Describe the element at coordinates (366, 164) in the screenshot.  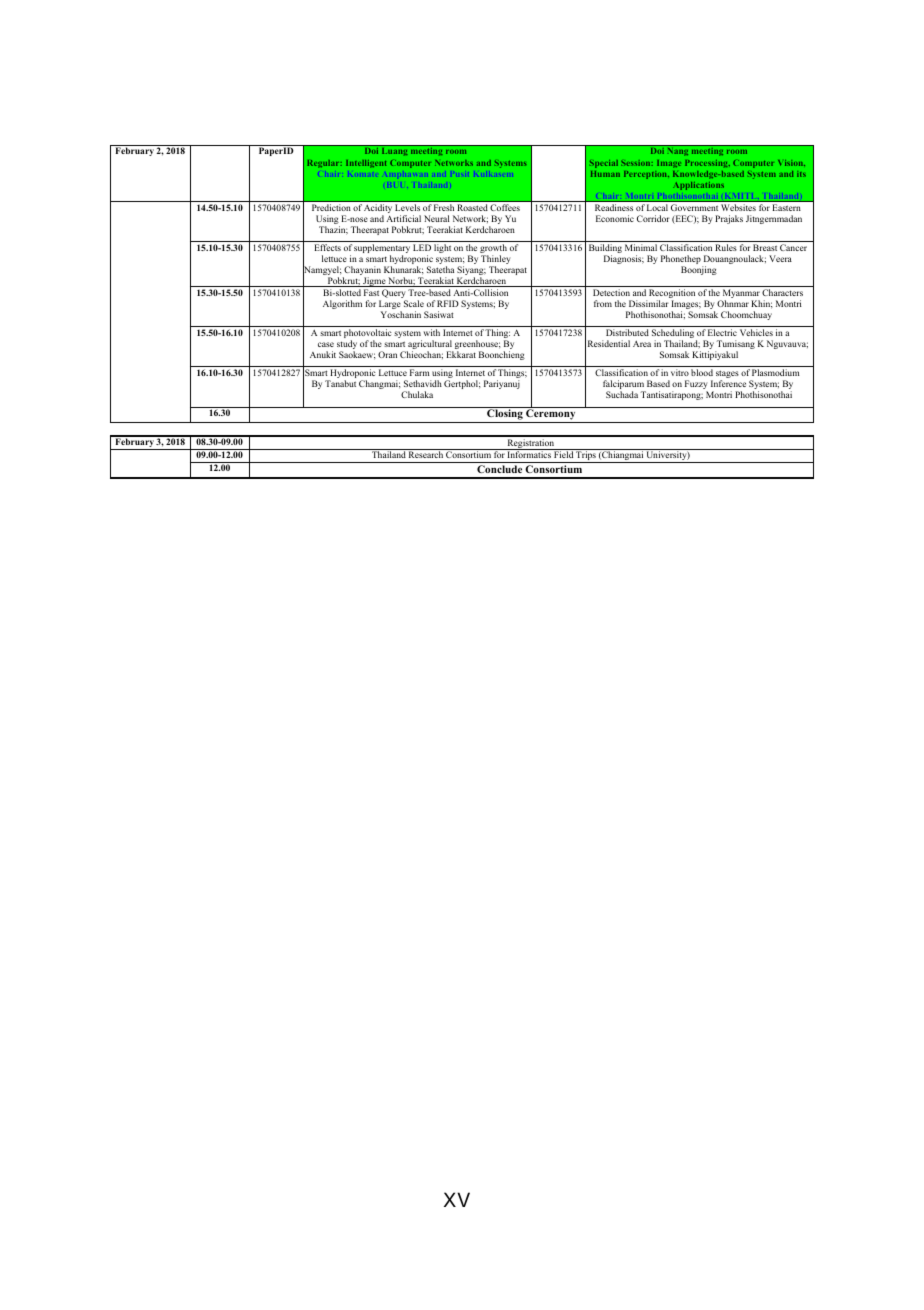
I see `Intelligent` at that location.
